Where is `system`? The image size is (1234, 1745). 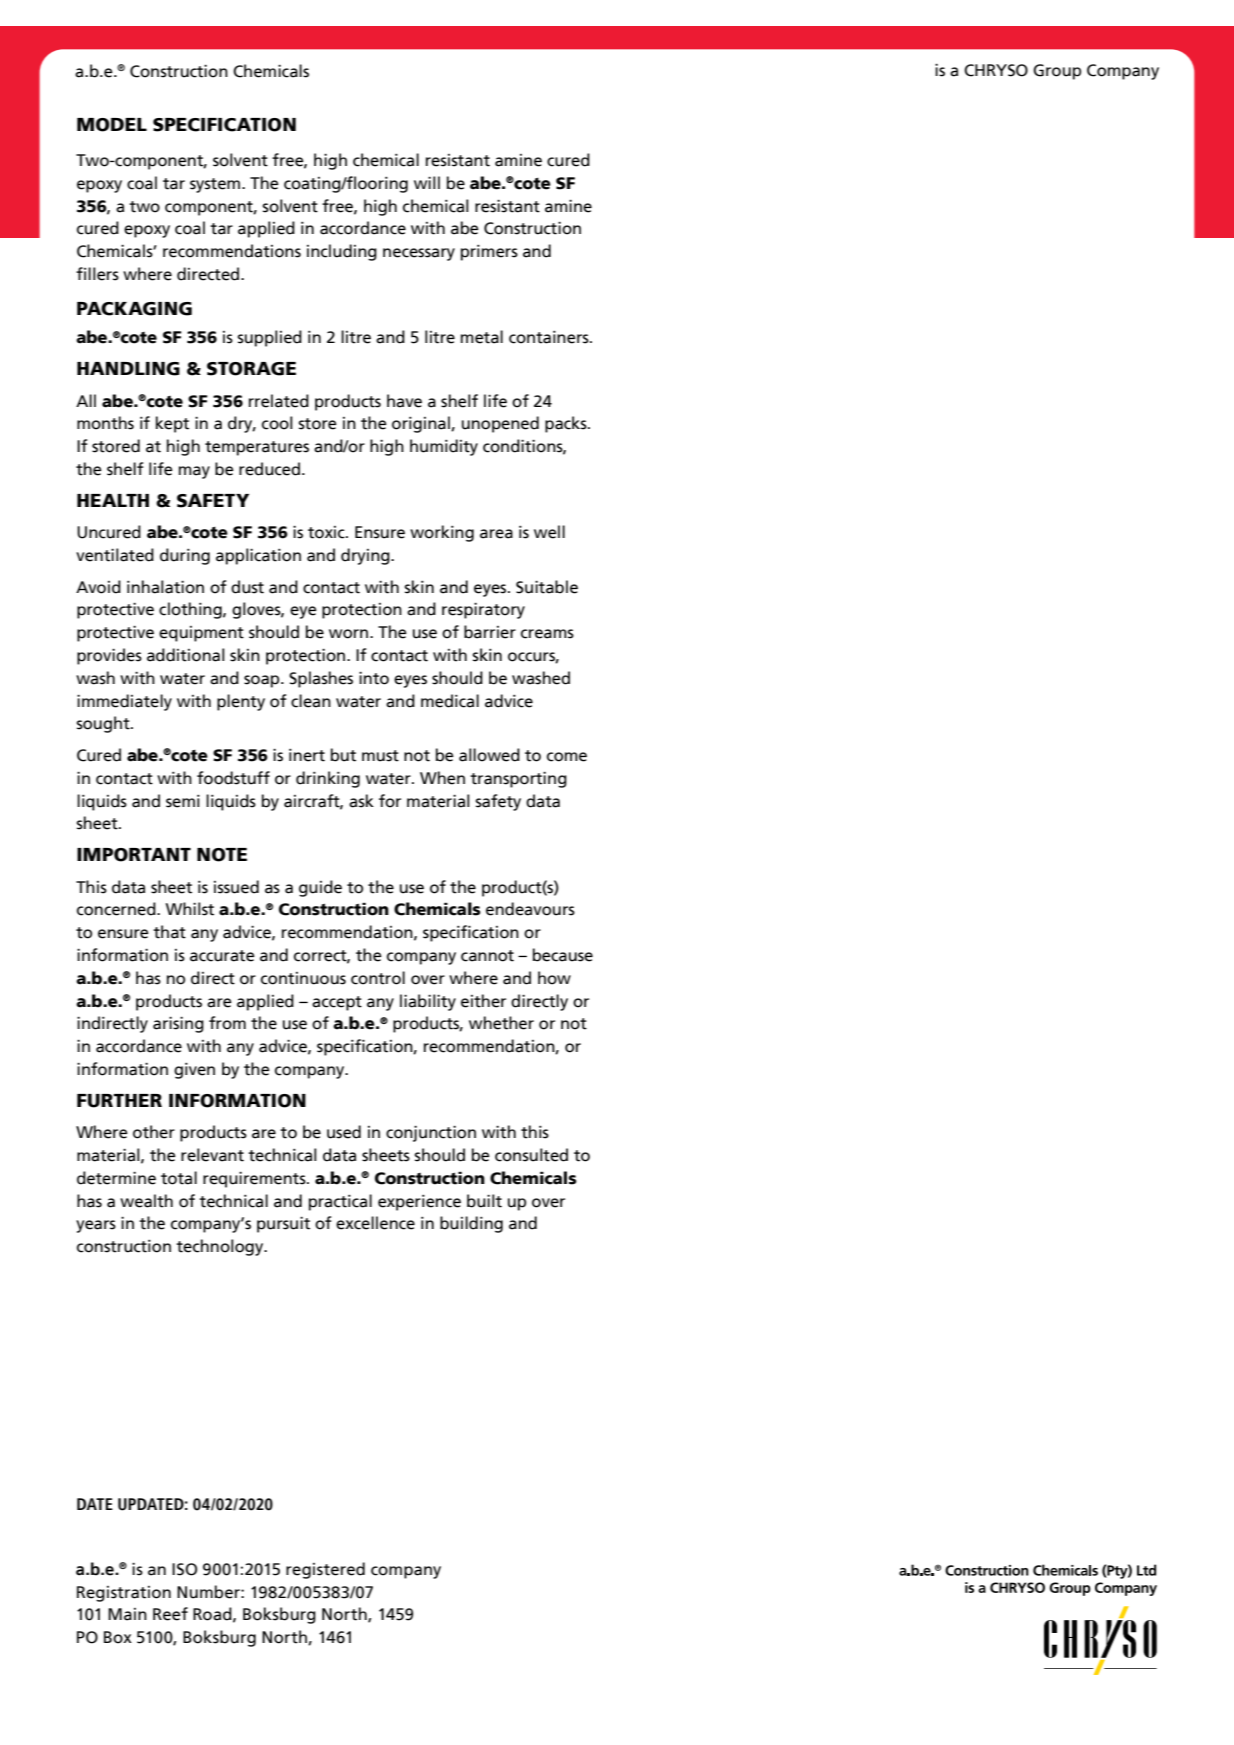 system is located at coordinates (216, 185).
